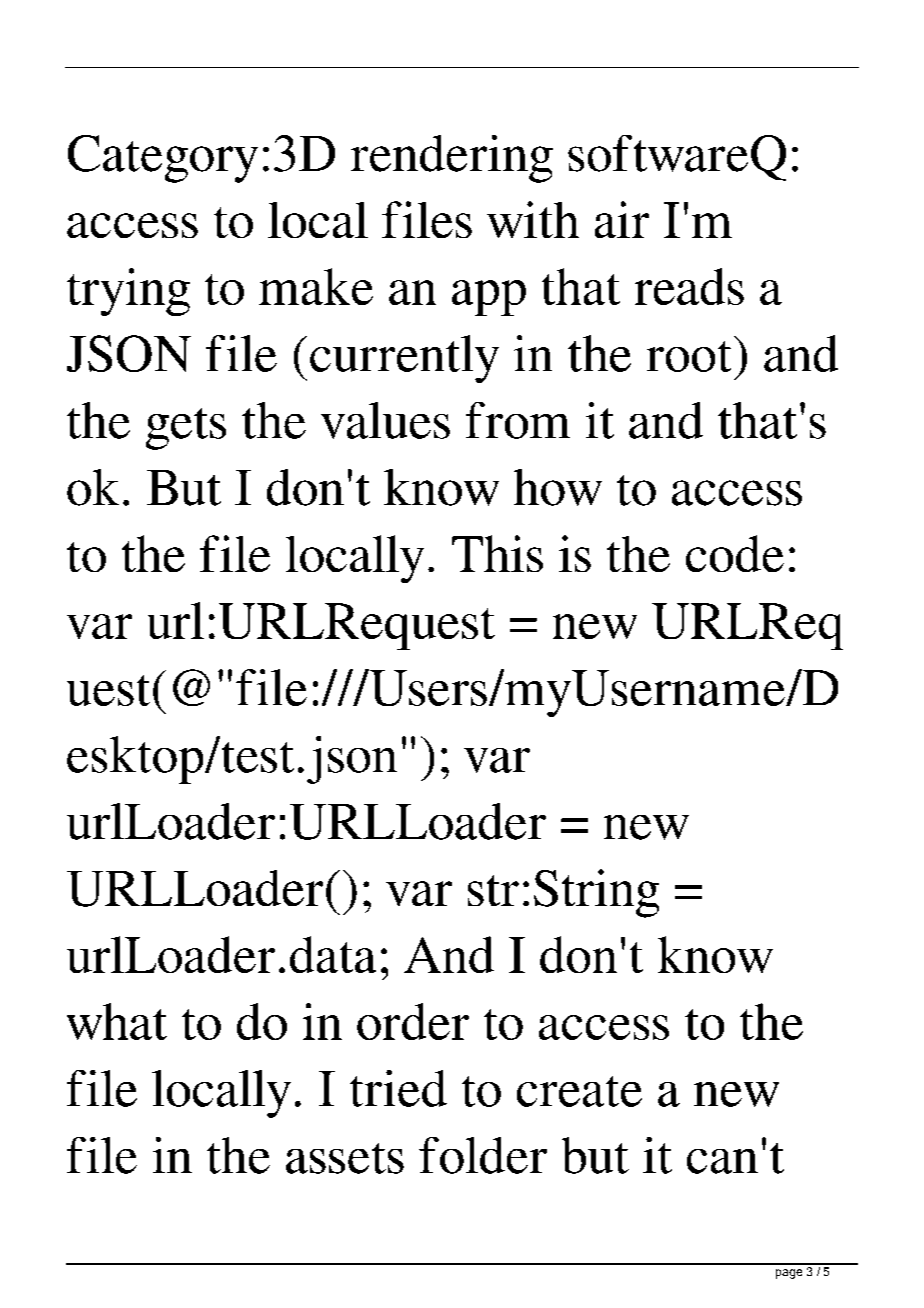 The height and width of the screenshot is (1308, 924). Describe the element at coordinates (689, 356) in the screenshot. I see `root` at that location.
